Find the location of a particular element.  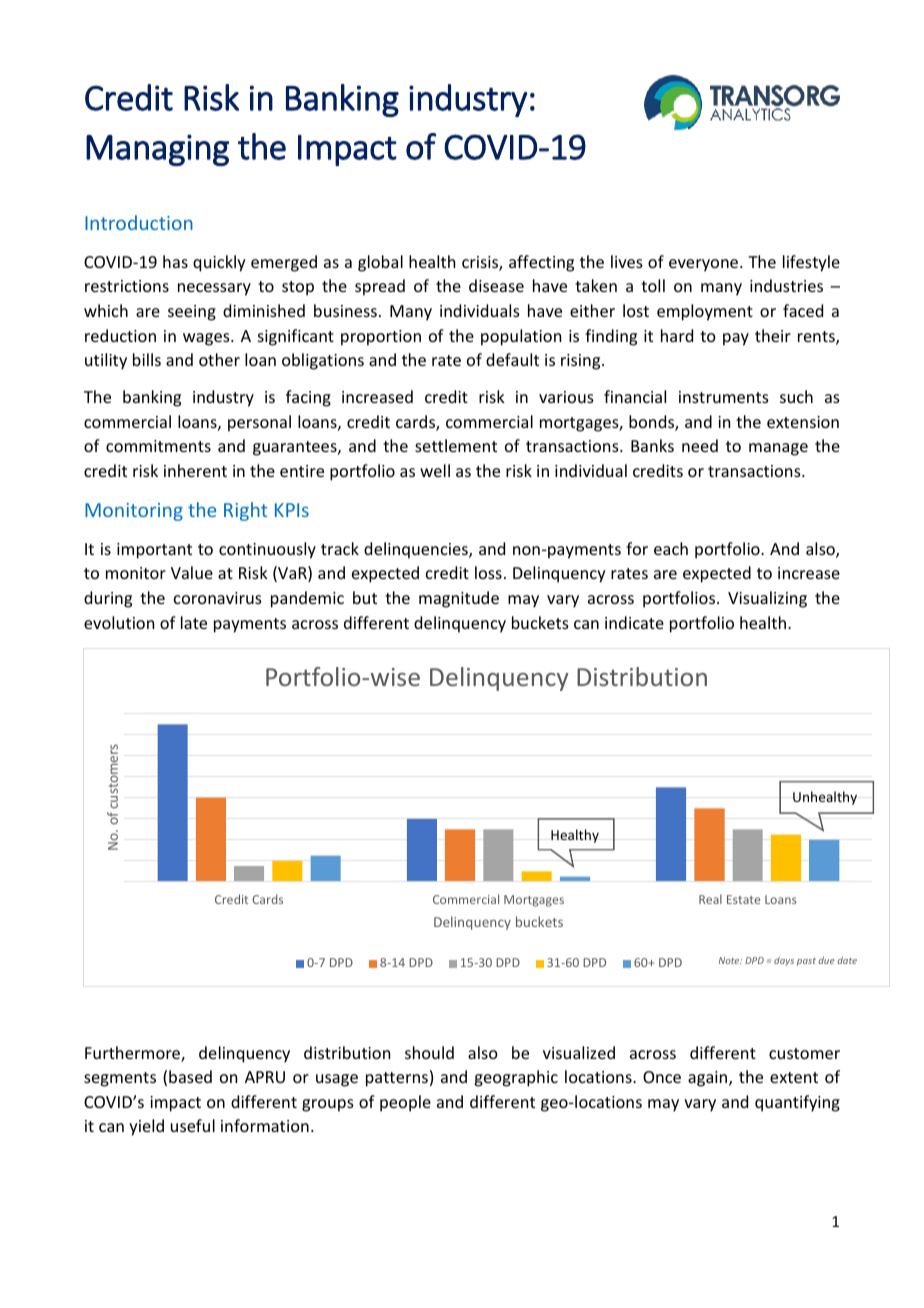

lifestyle is located at coordinates (811, 263).
